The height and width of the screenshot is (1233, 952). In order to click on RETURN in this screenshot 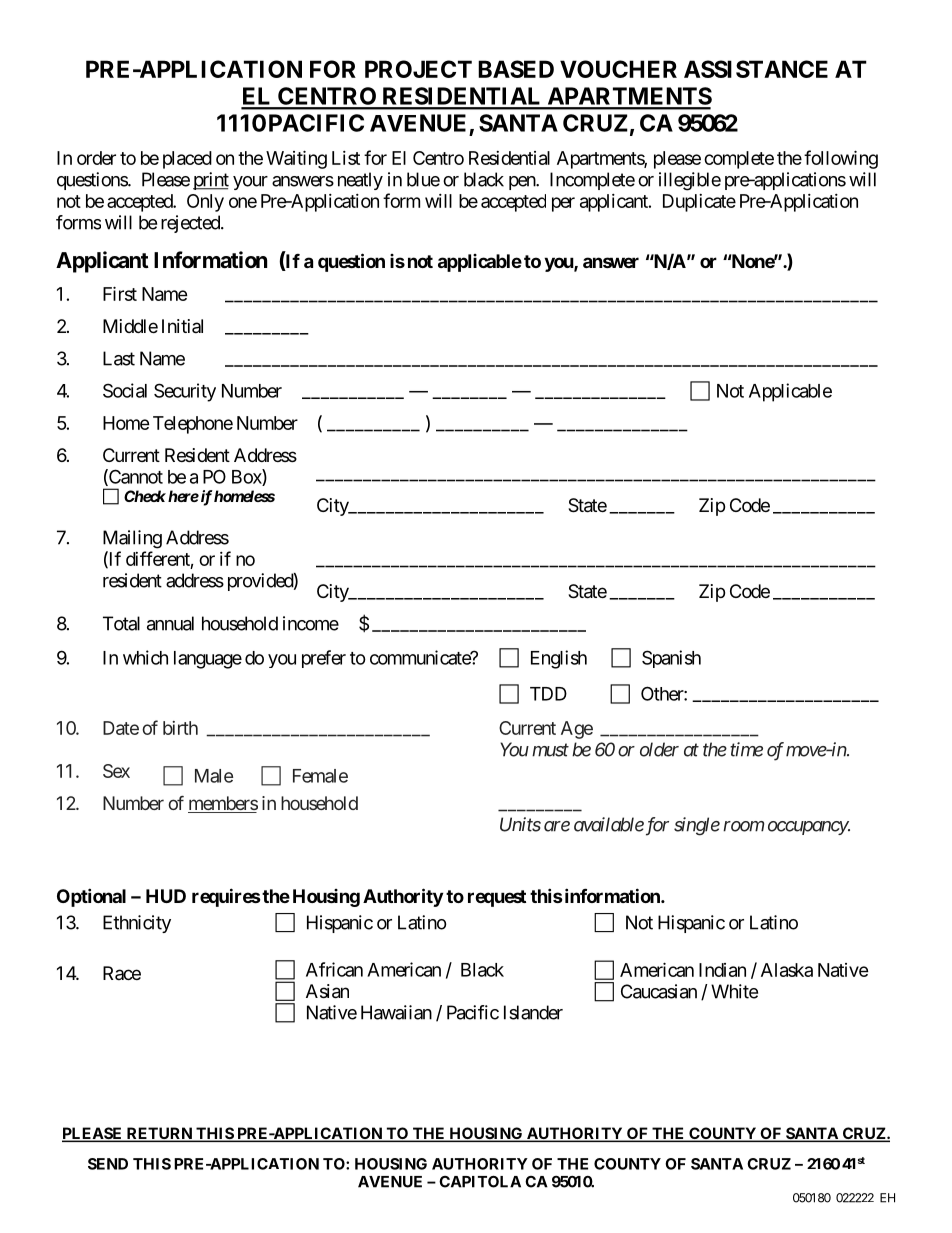, I will do `click(159, 1134)`.
